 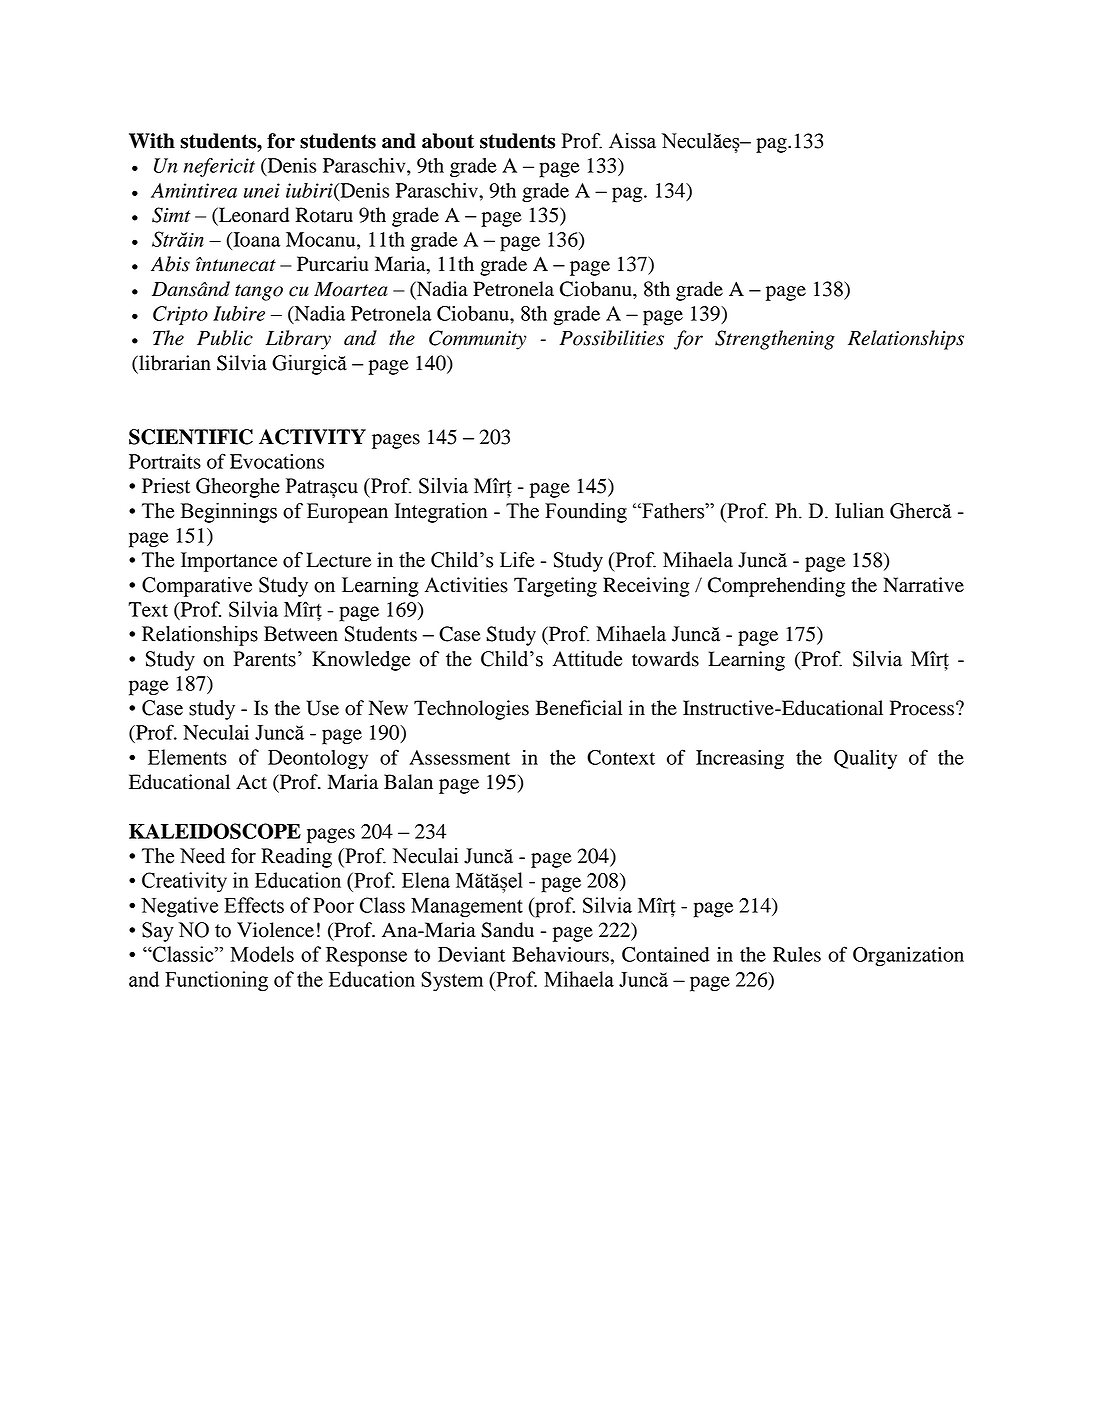 What do you see at coordinates (191, 437) in the screenshot?
I see `SCIENTIFIC` at bounding box center [191, 437].
